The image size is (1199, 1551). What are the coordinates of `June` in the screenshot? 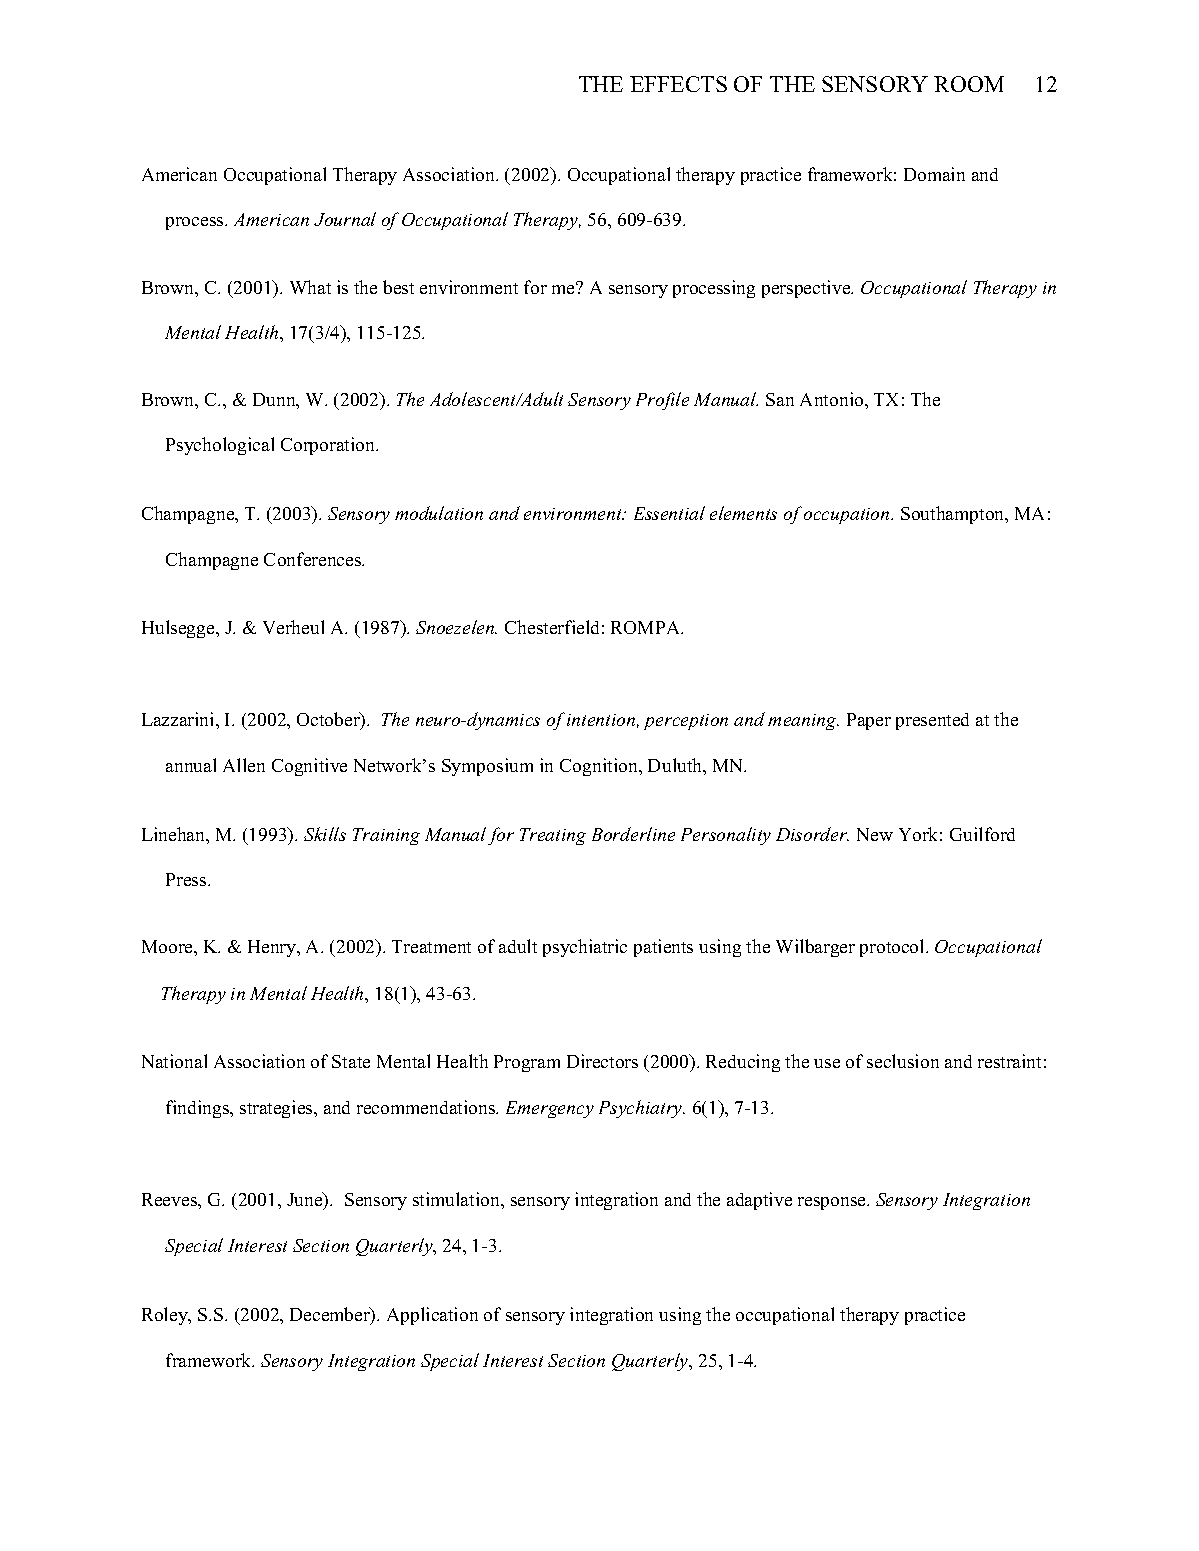 It's located at (306, 1200).
